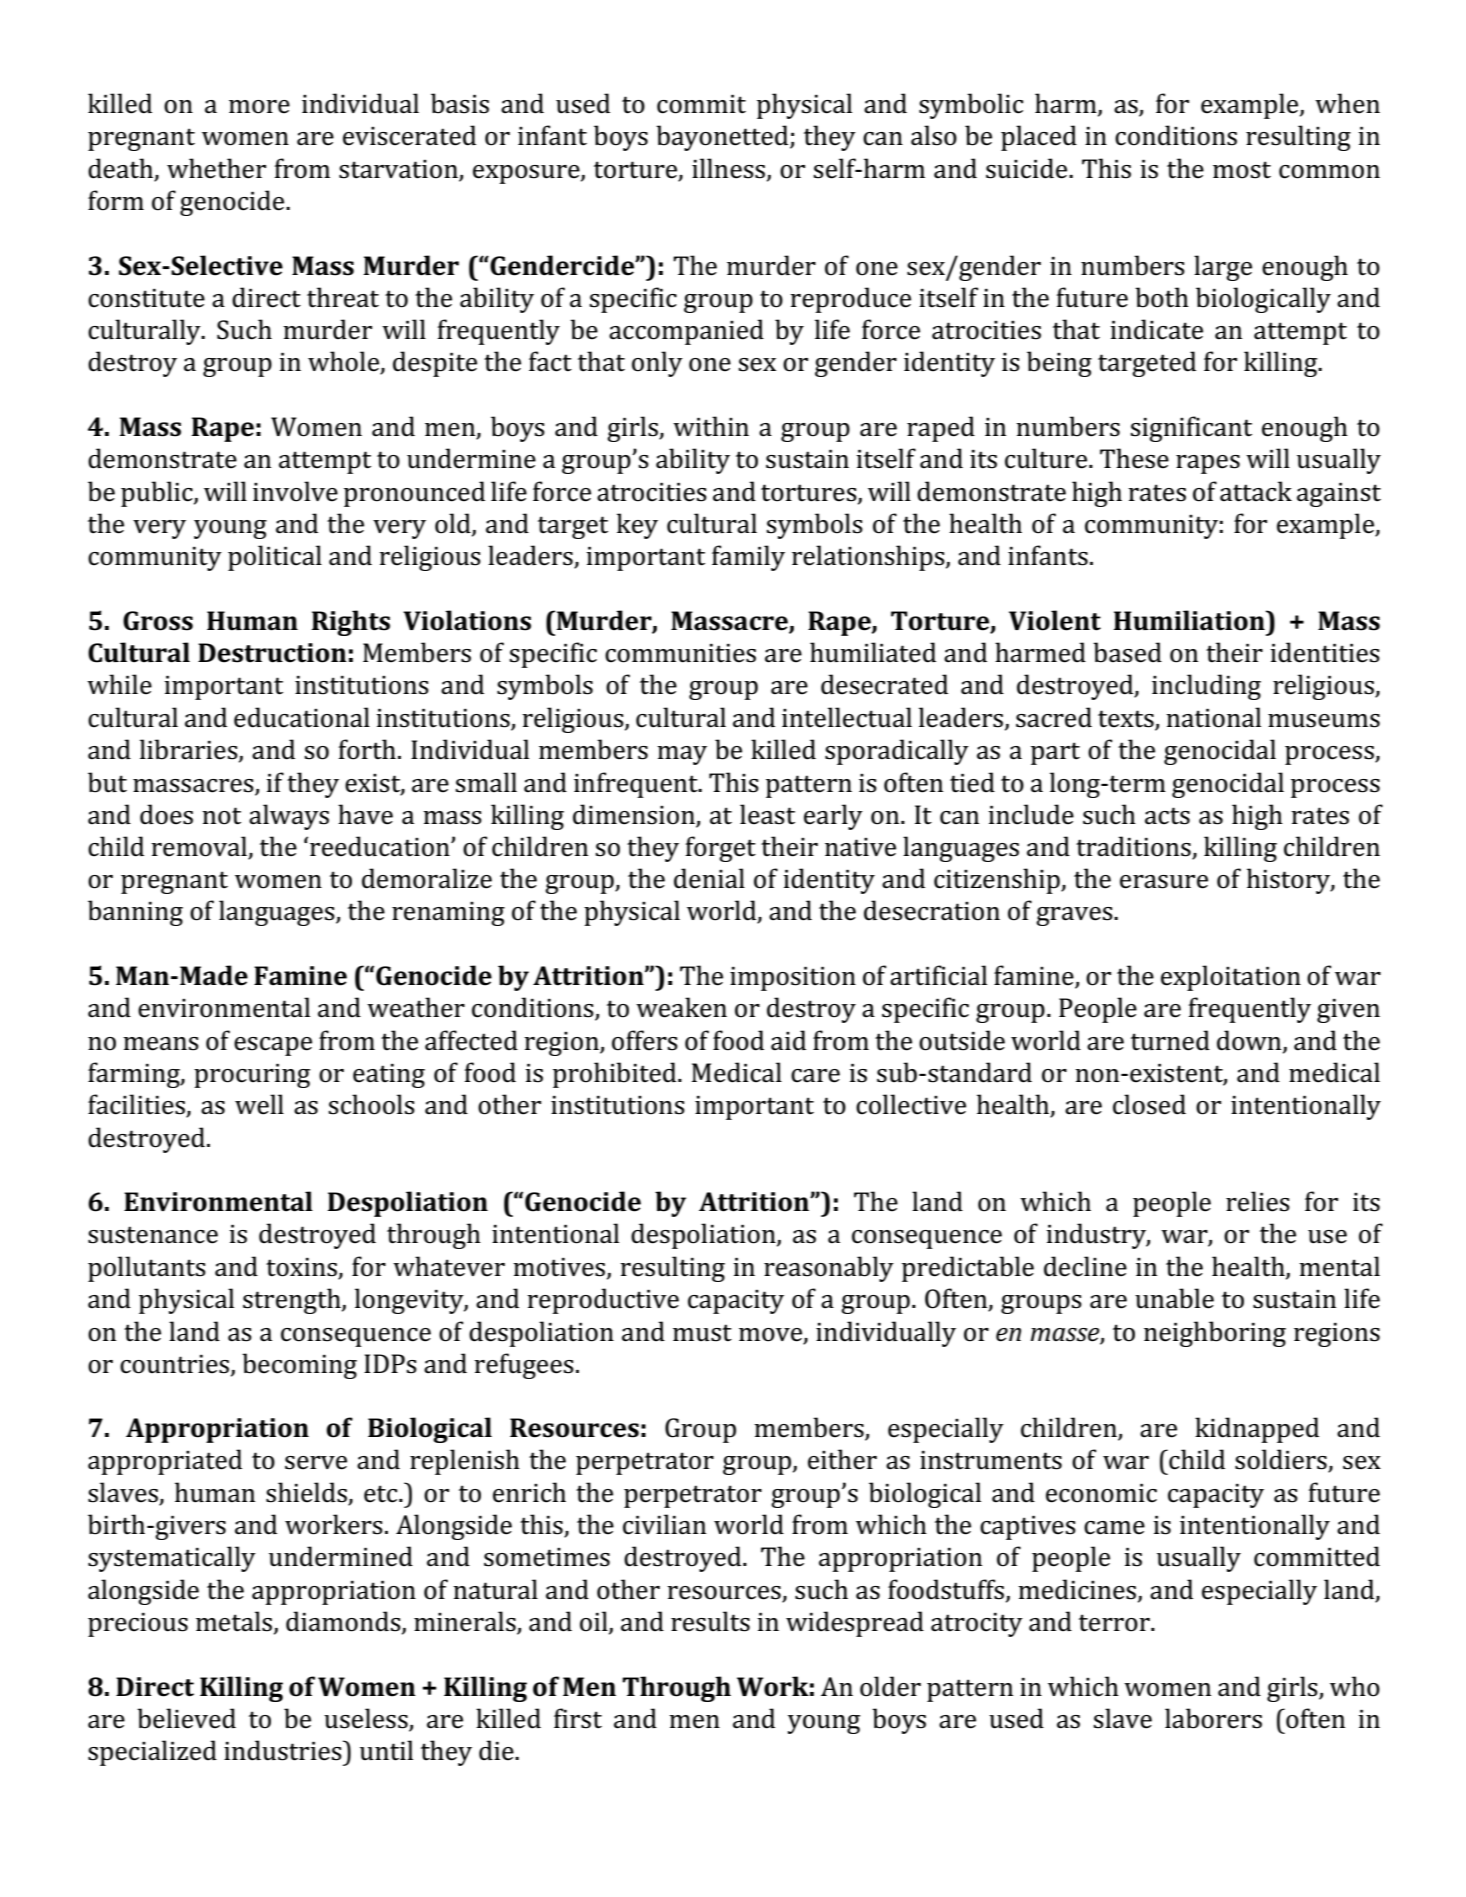  I want to click on believed, so click(186, 1718).
